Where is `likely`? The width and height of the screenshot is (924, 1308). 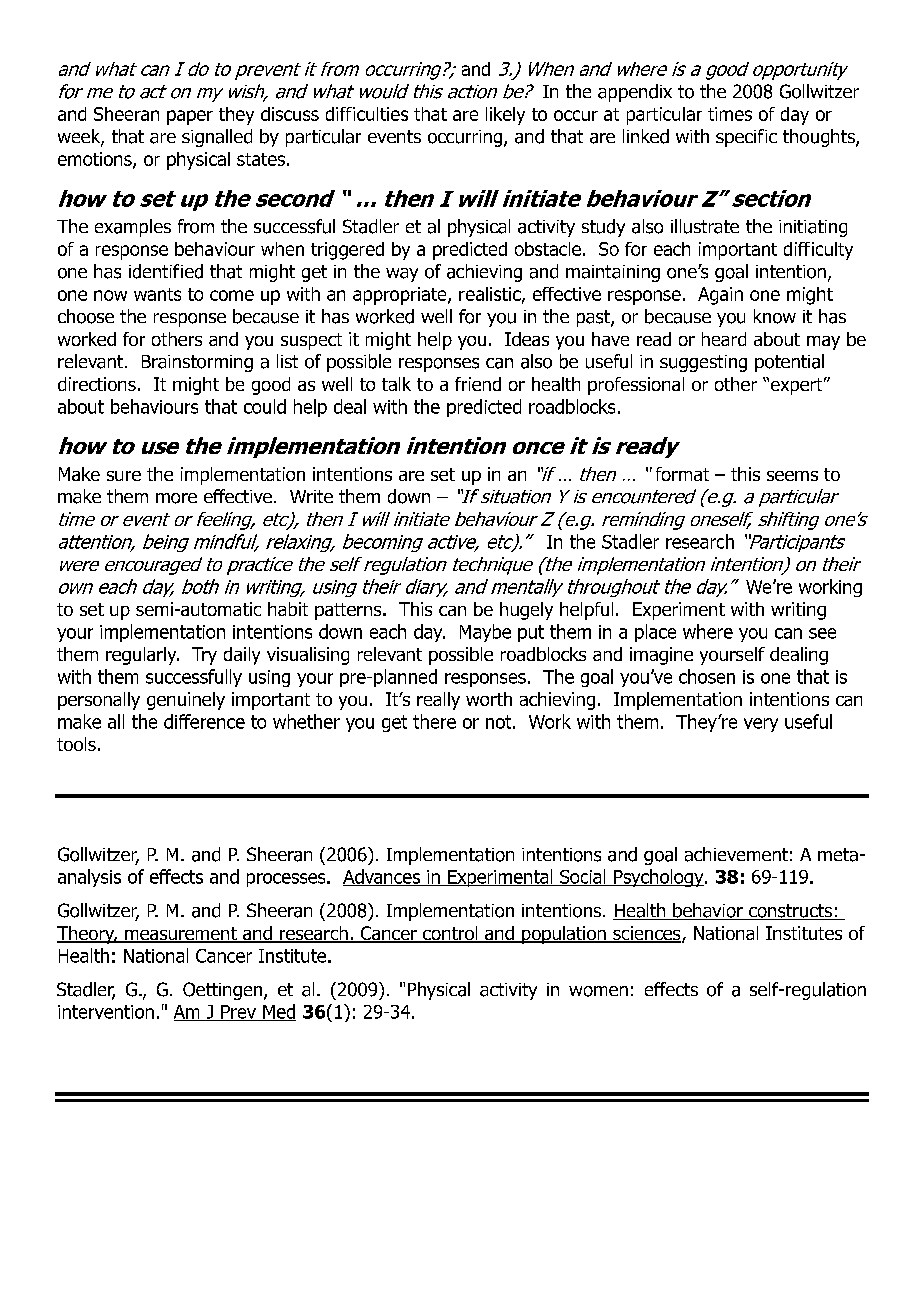 likely is located at coordinates (505, 116).
